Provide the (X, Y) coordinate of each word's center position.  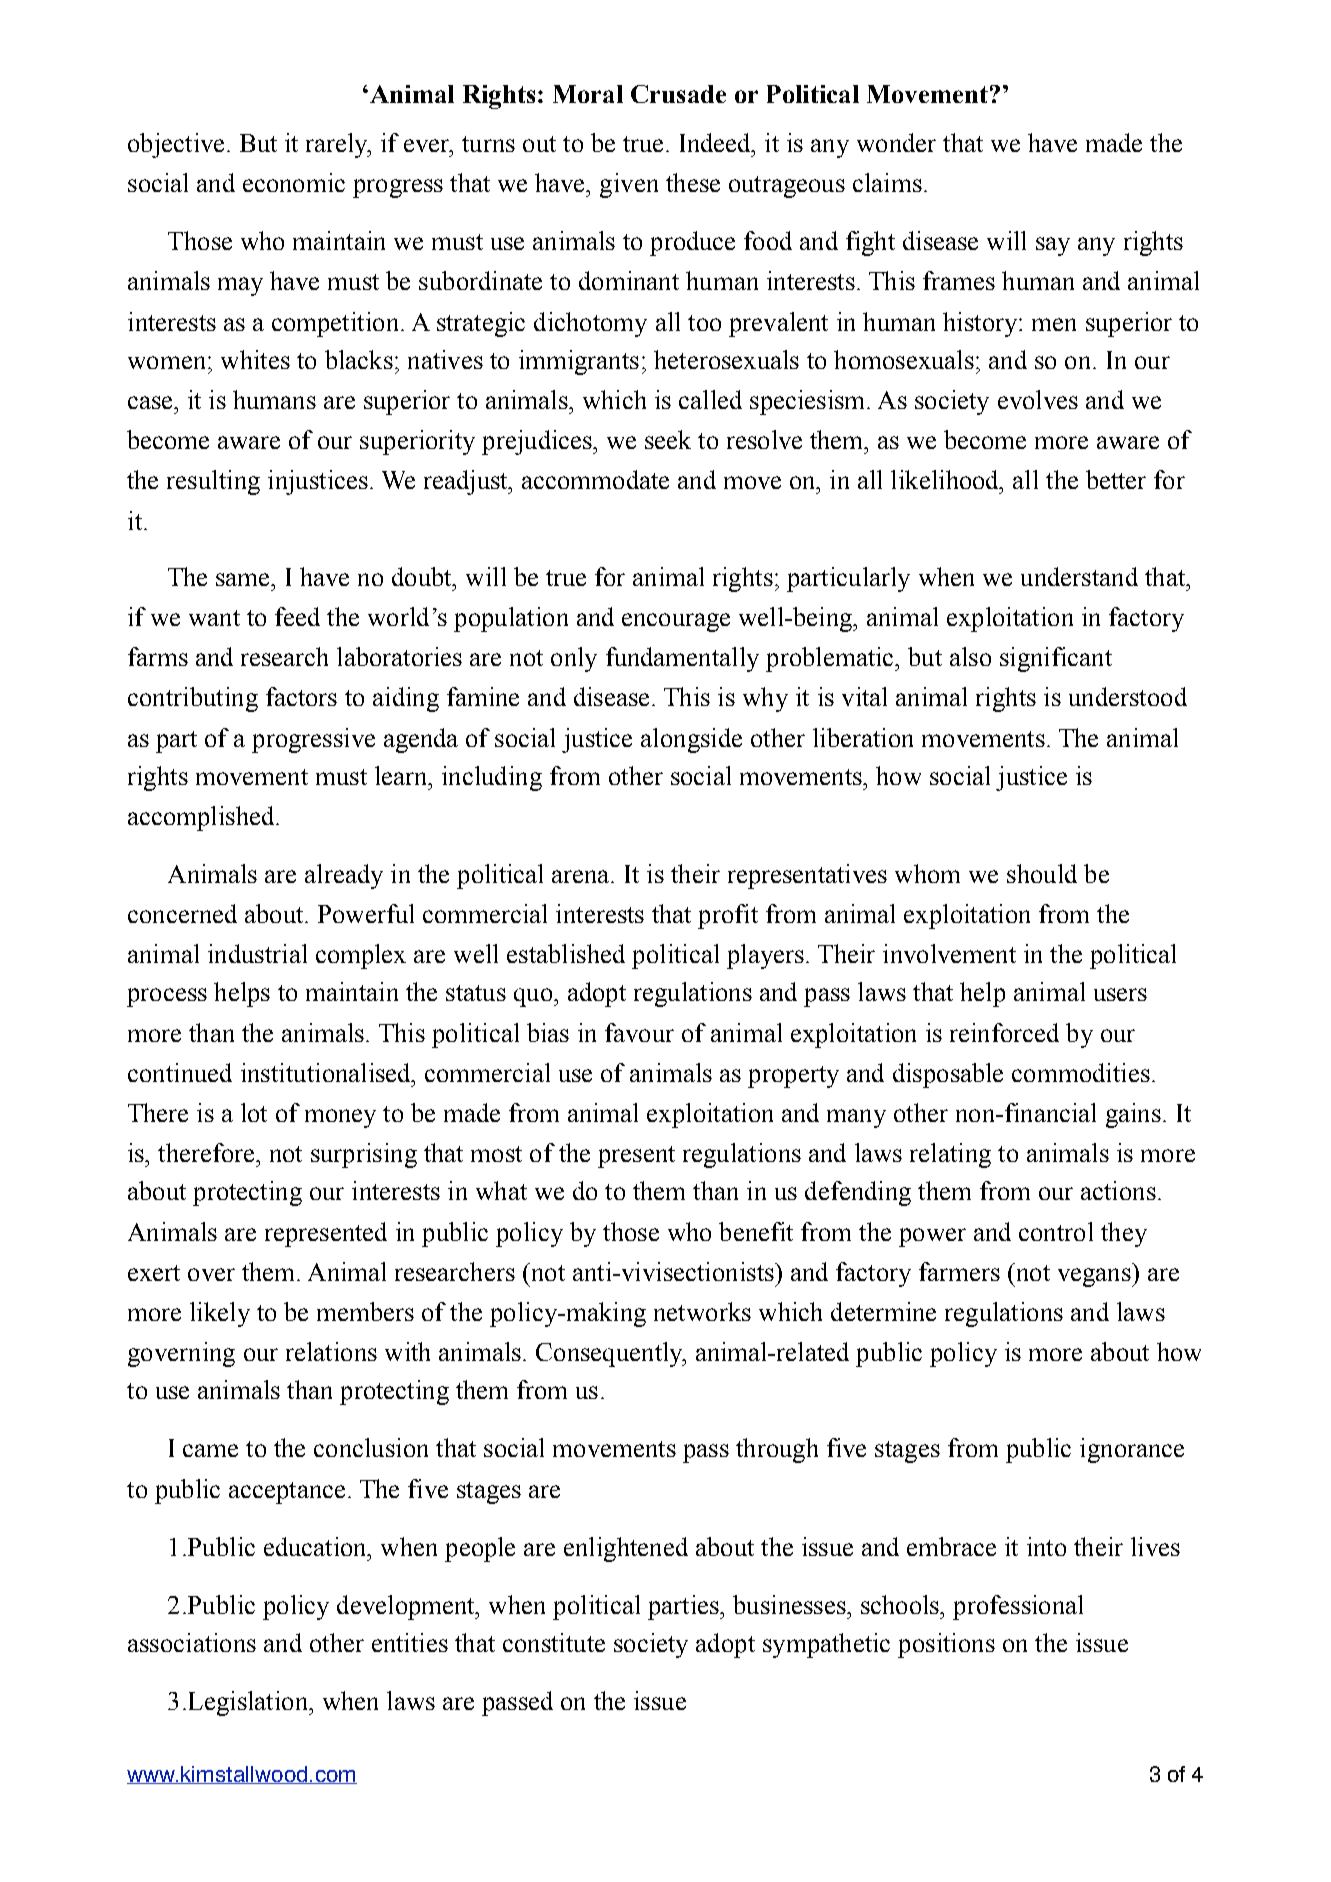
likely (220, 1314)
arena (582, 876)
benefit (756, 1231)
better (1116, 479)
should (1042, 873)
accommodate (595, 479)
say (1053, 246)
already (344, 876)
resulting (213, 482)
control (1056, 1231)
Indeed (716, 142)
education (316, 1546)
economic (294, 182)
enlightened (626, 1549)
